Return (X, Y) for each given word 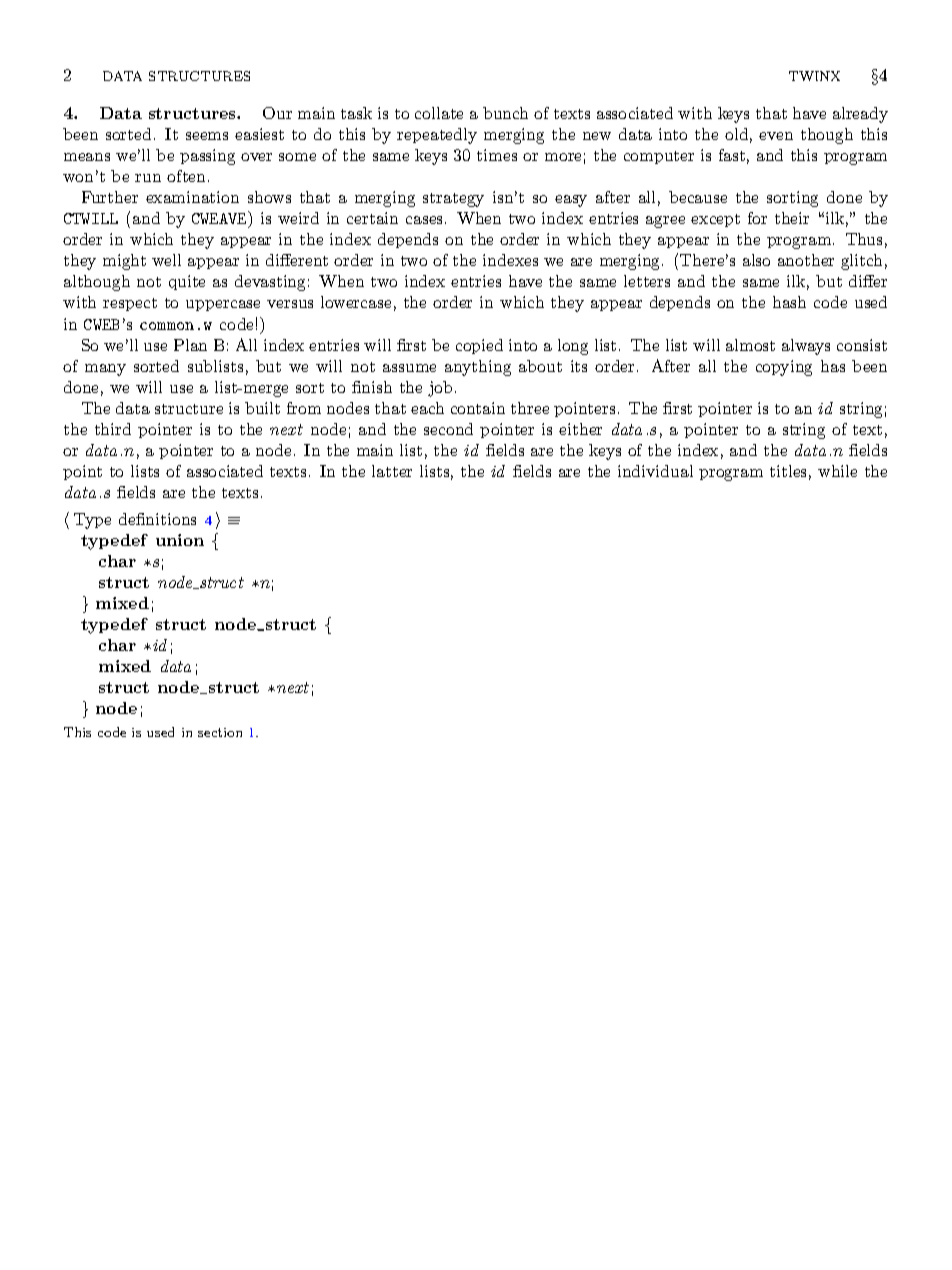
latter (392, 471)
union (180, 540)
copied (479, 346)
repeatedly (437, 136)
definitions (157, 519)
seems (207, 136)
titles (788, 471)
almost (750, 345)
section (220, 732)
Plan (190, 345)
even (776, 136)
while (837, 471)
